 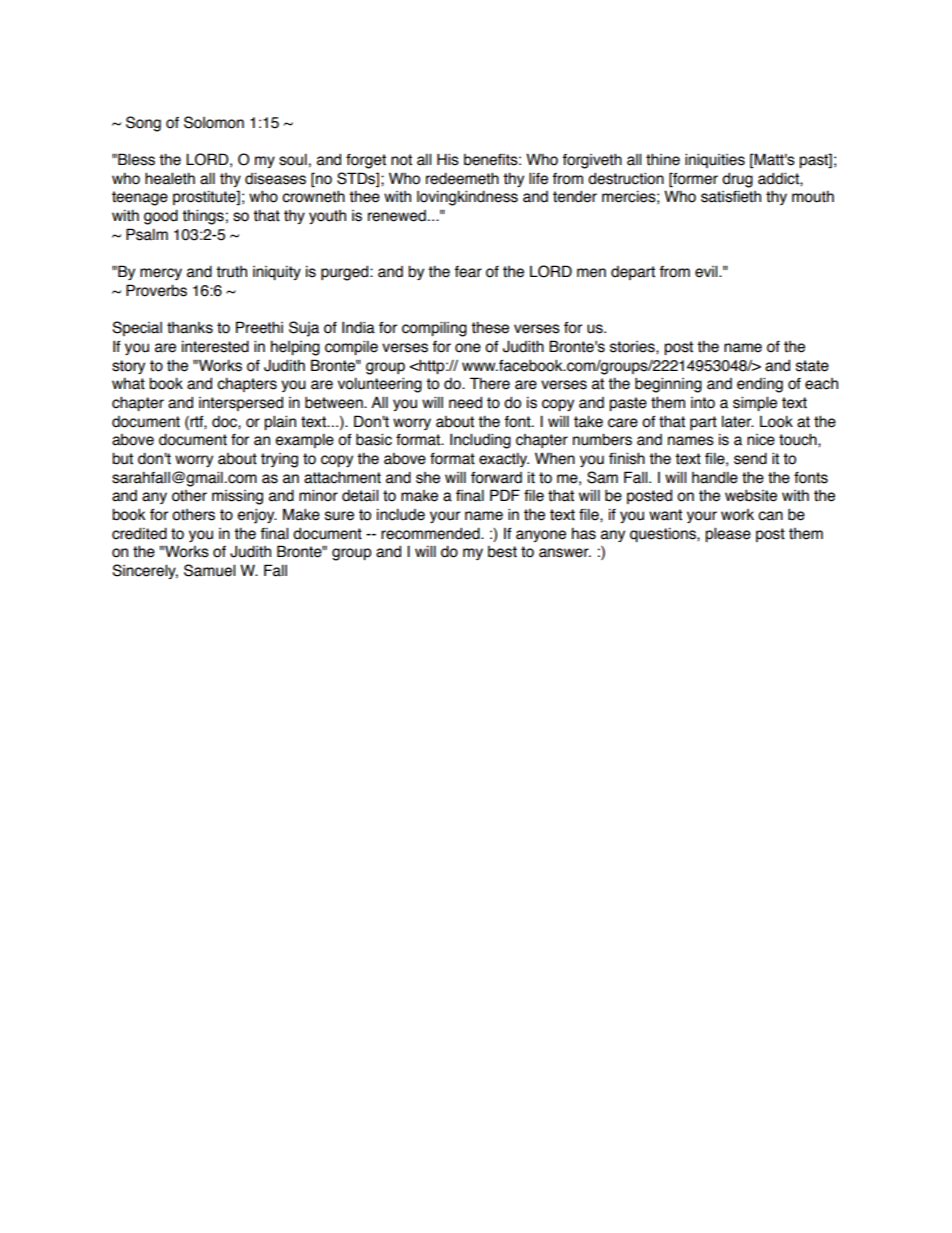 What do you see at coordinates (707, 271) in the page?
I see `evil` at bounding box center [707, 271].
